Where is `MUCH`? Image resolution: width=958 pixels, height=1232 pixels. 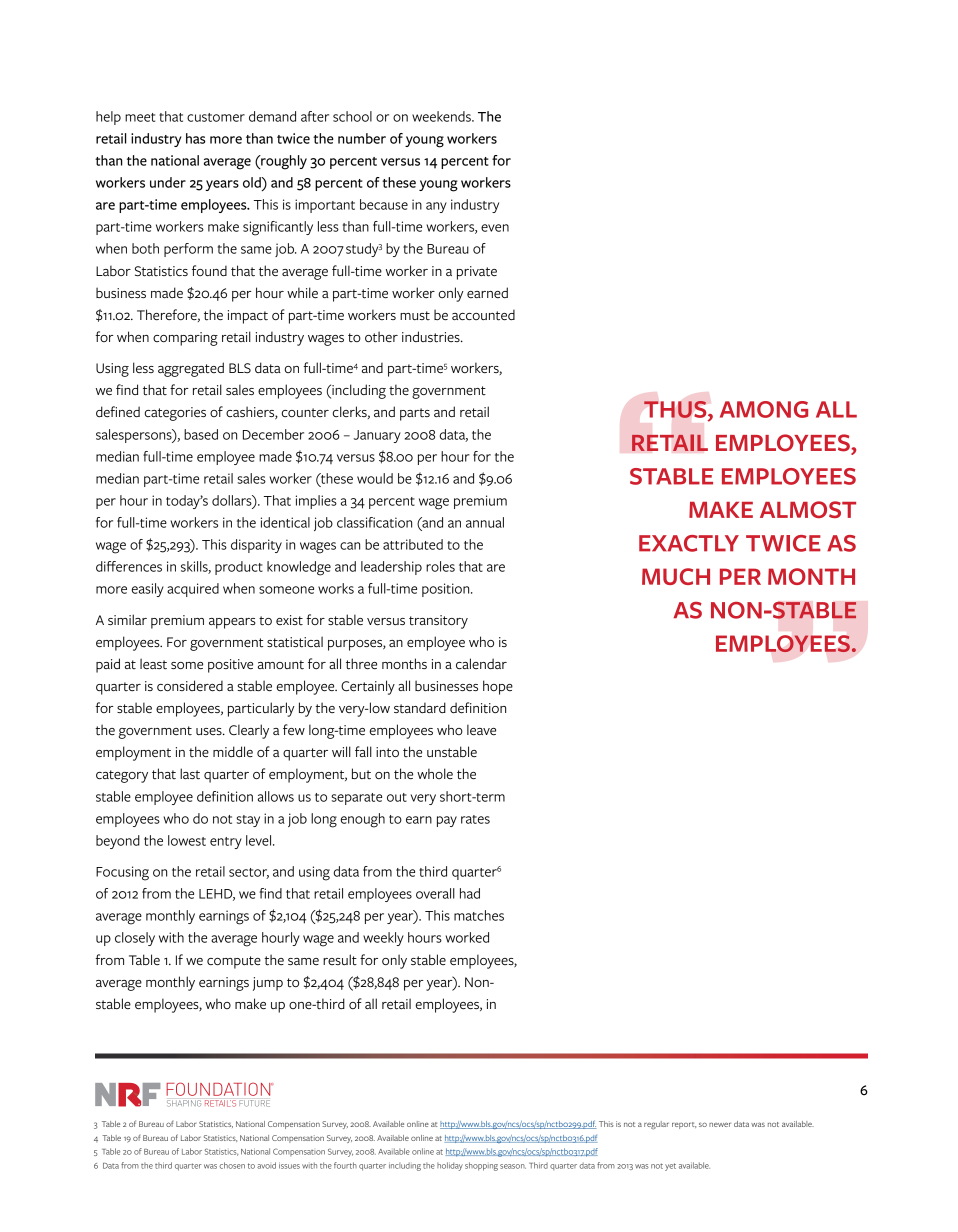
MUCH is located at coordinates (676, 576).
